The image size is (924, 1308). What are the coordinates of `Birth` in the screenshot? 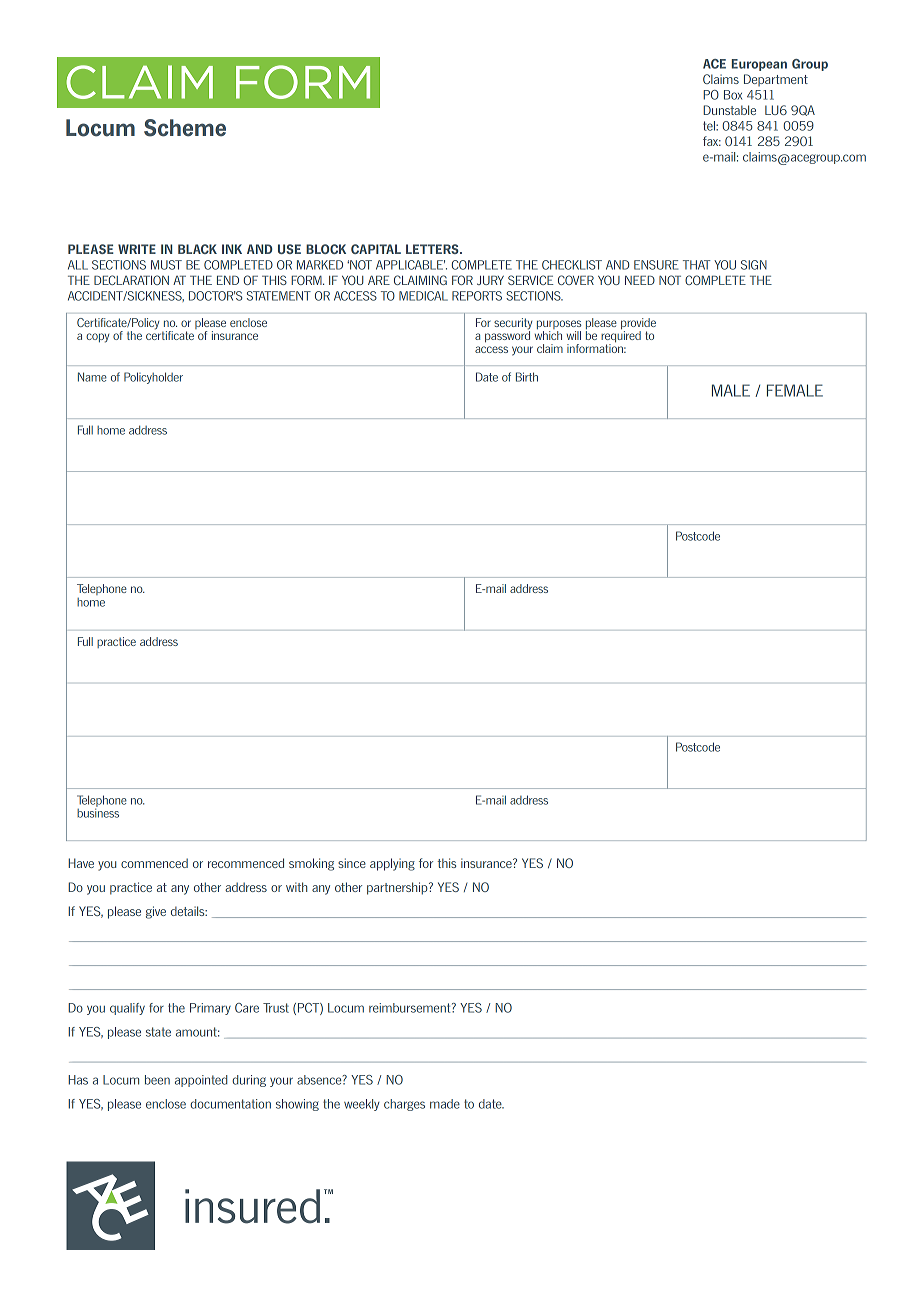 It's located at (527, 377).
